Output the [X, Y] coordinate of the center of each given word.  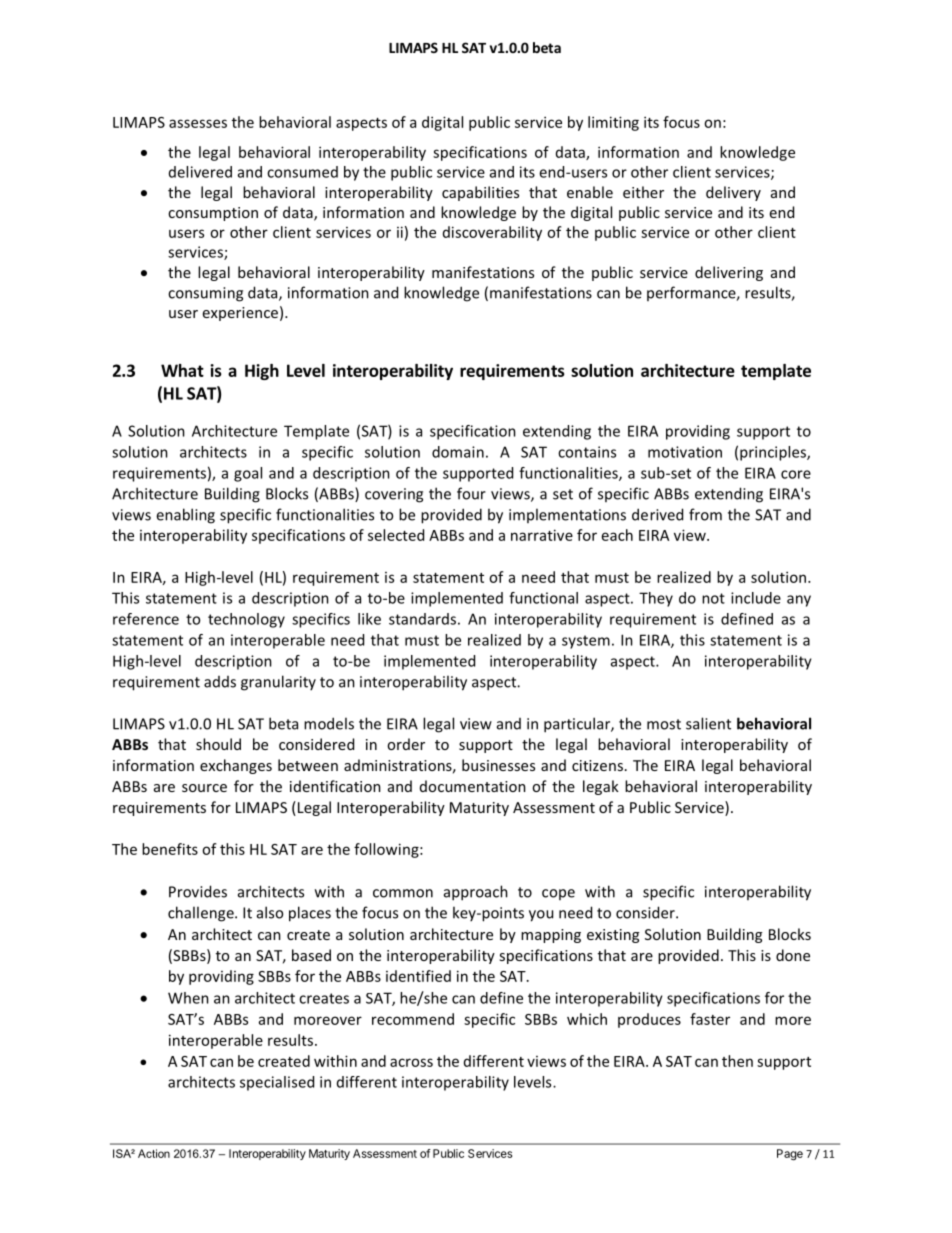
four [471, 493]
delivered [200, 172]
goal [248, 474]
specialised [277, 1083]
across [411, 1062]
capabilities [480, 193]
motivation [685, 452]
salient [708, 723]
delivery [733, 193]
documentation [473, 786]
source [204, 788]
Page [790, 1155]
